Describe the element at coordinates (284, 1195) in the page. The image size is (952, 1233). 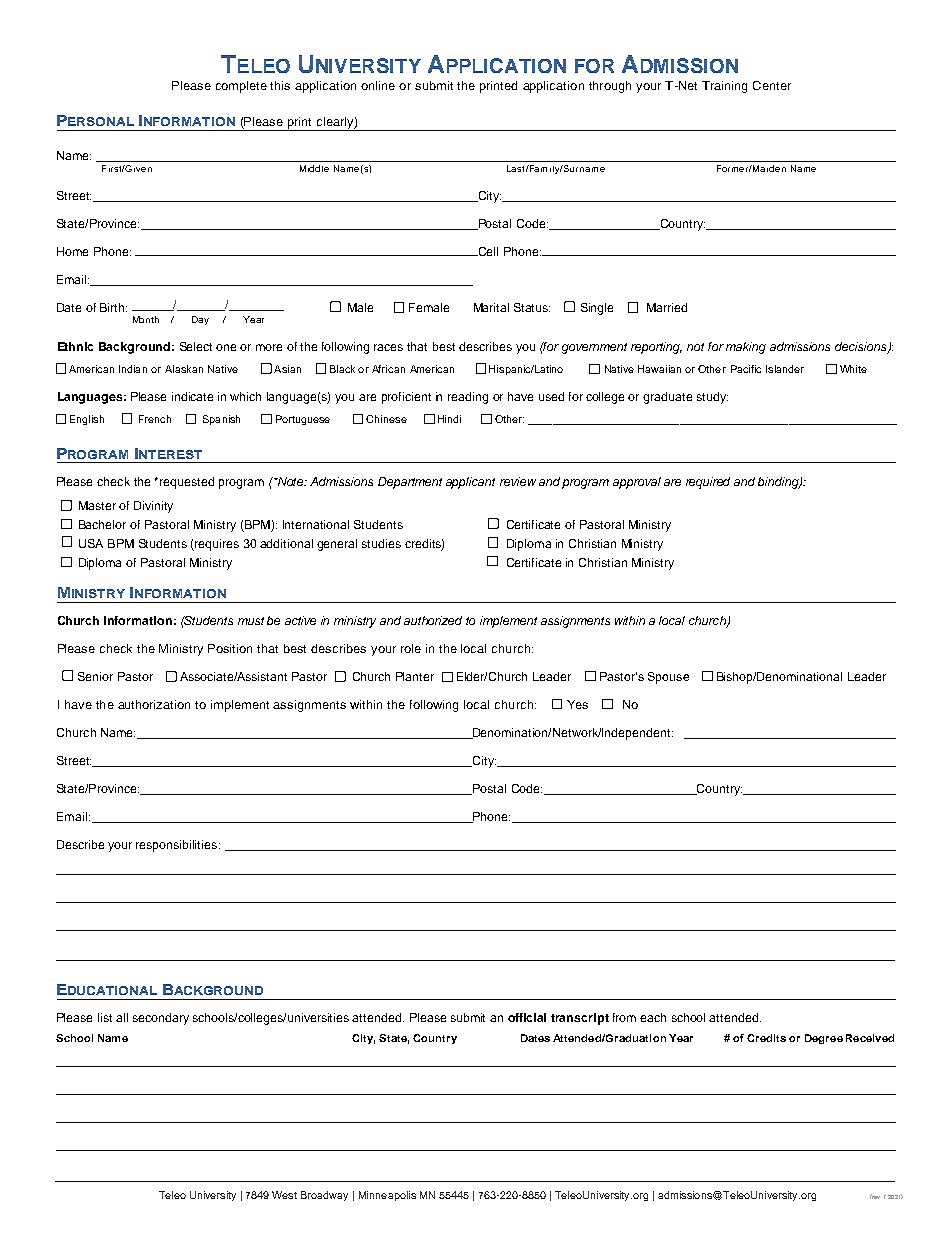
I see `West` at that location.
